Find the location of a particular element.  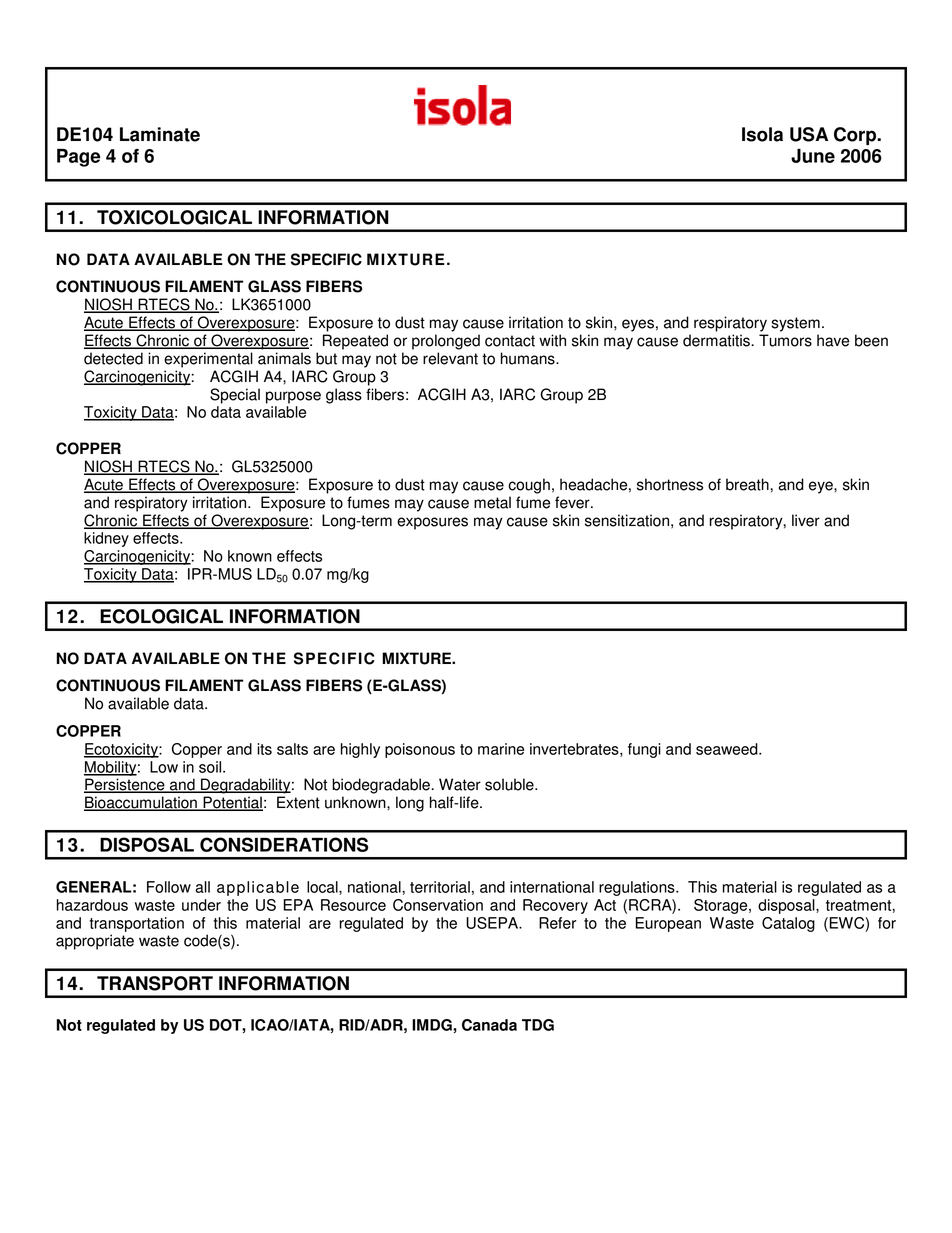

detected is located at coordinates (113, 358).
